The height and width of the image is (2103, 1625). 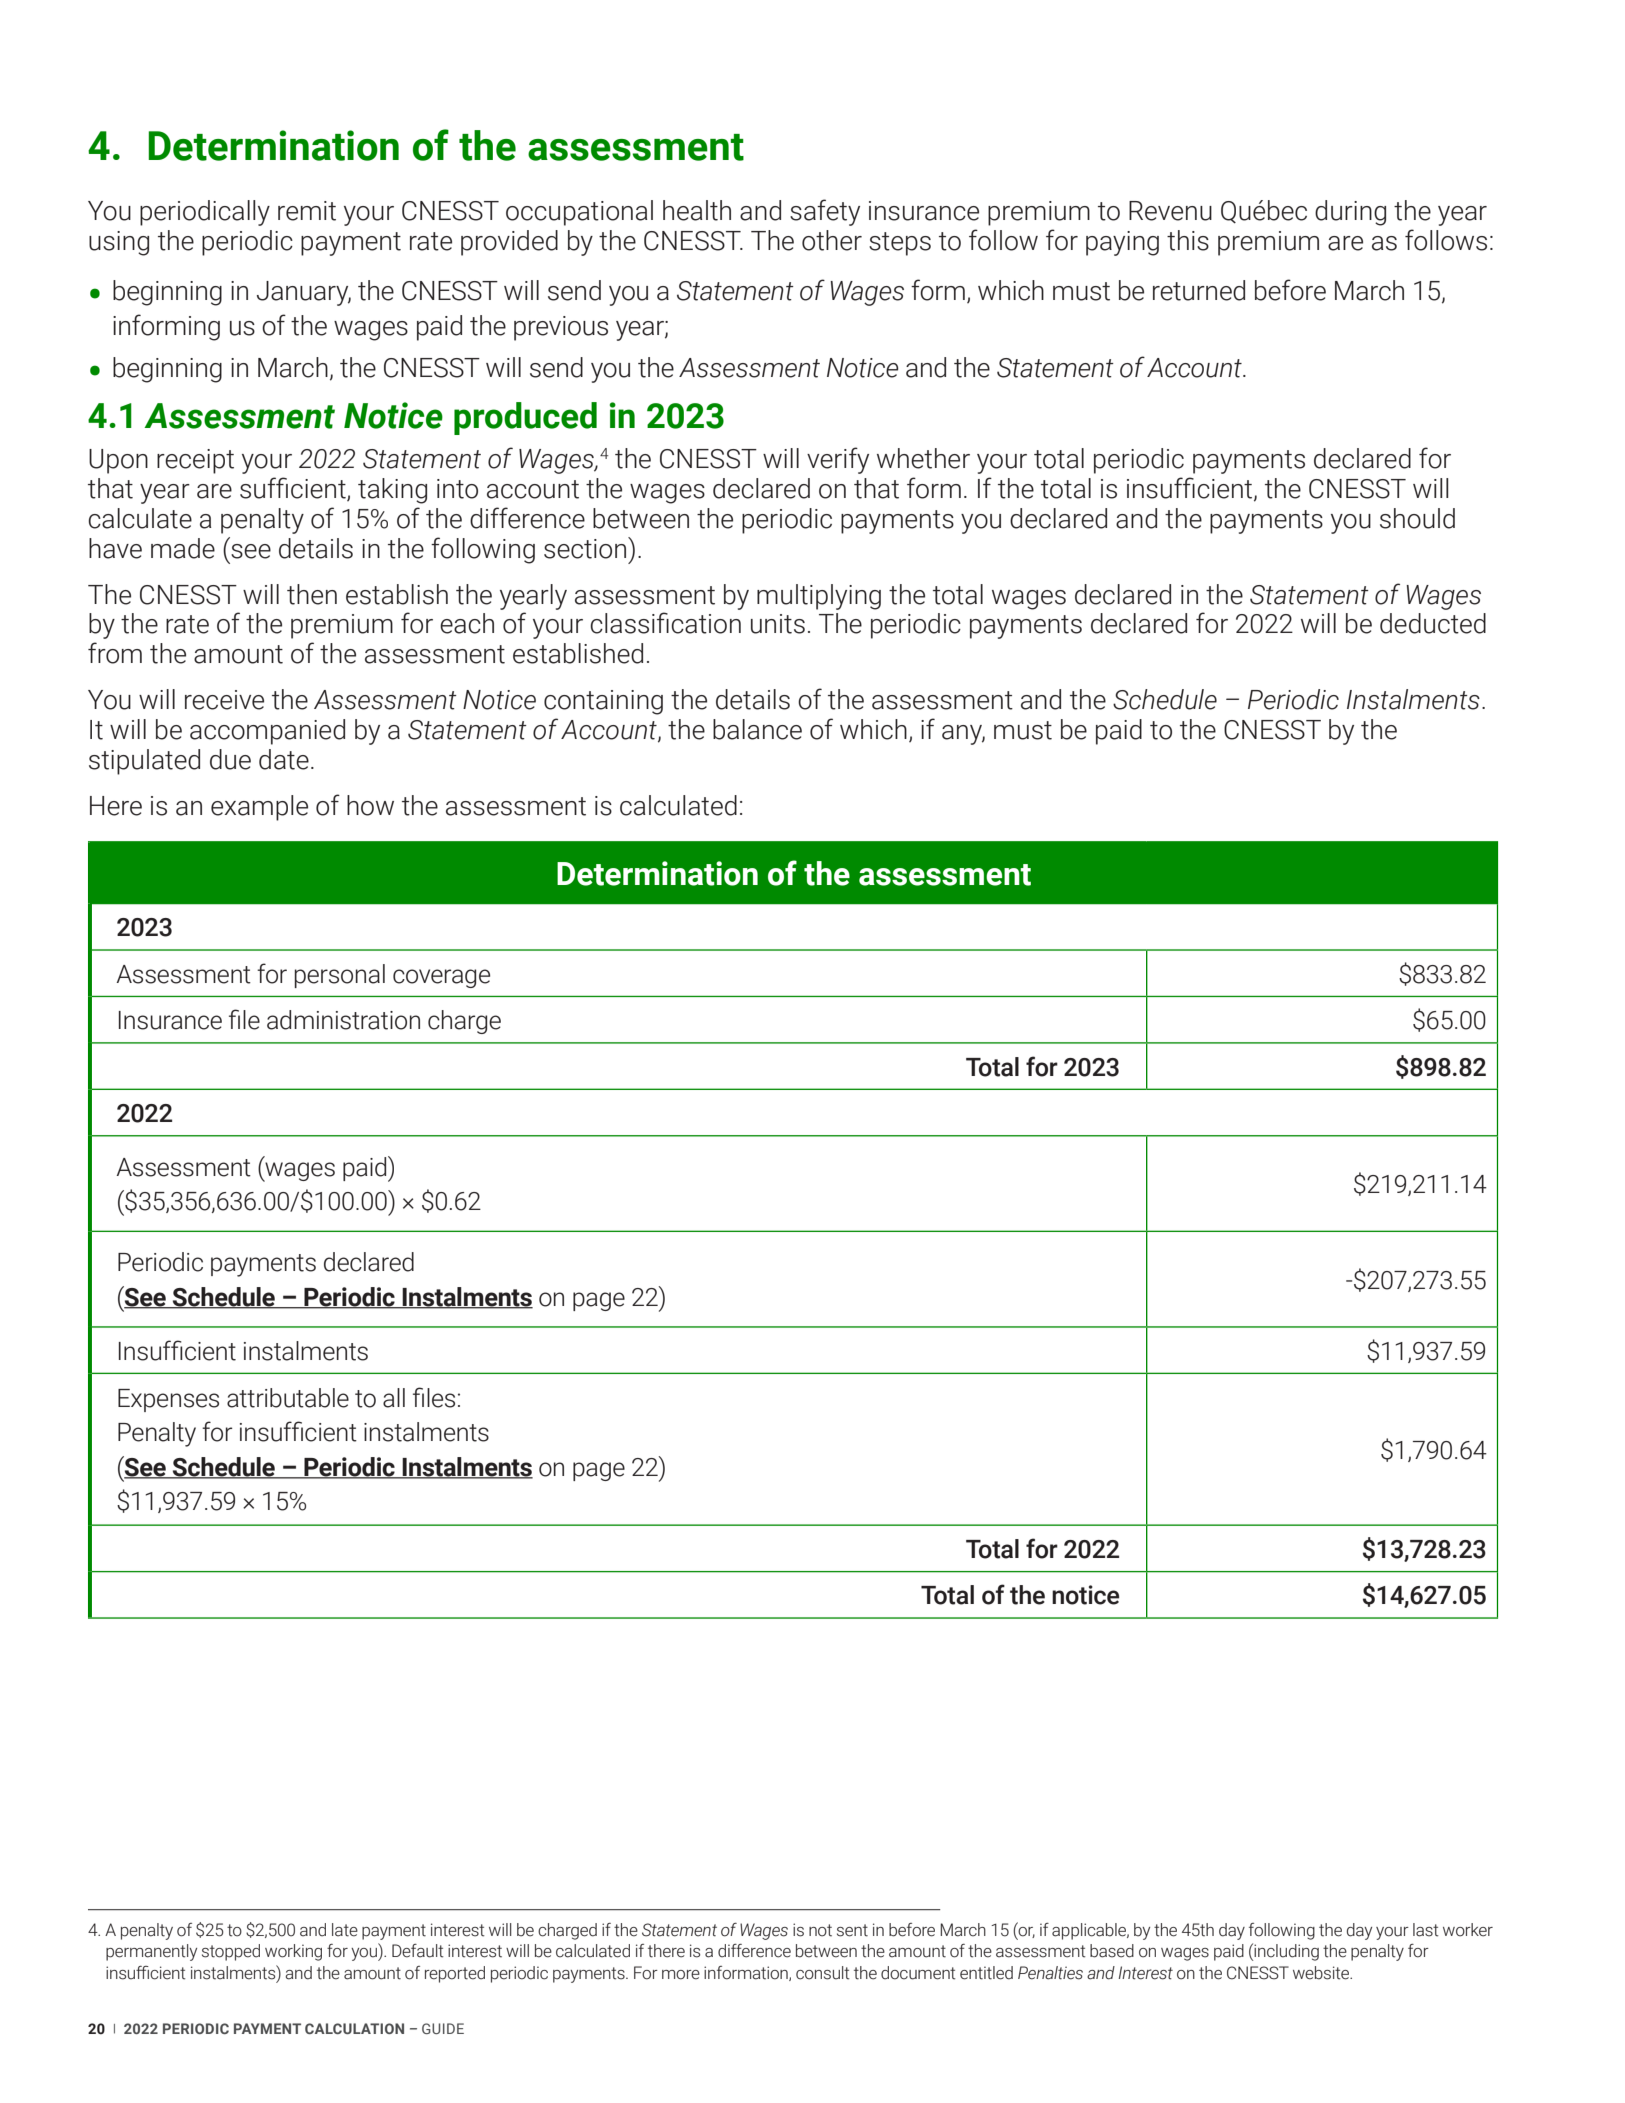 I want to click on deducted, so click(x=1433, y=623).
